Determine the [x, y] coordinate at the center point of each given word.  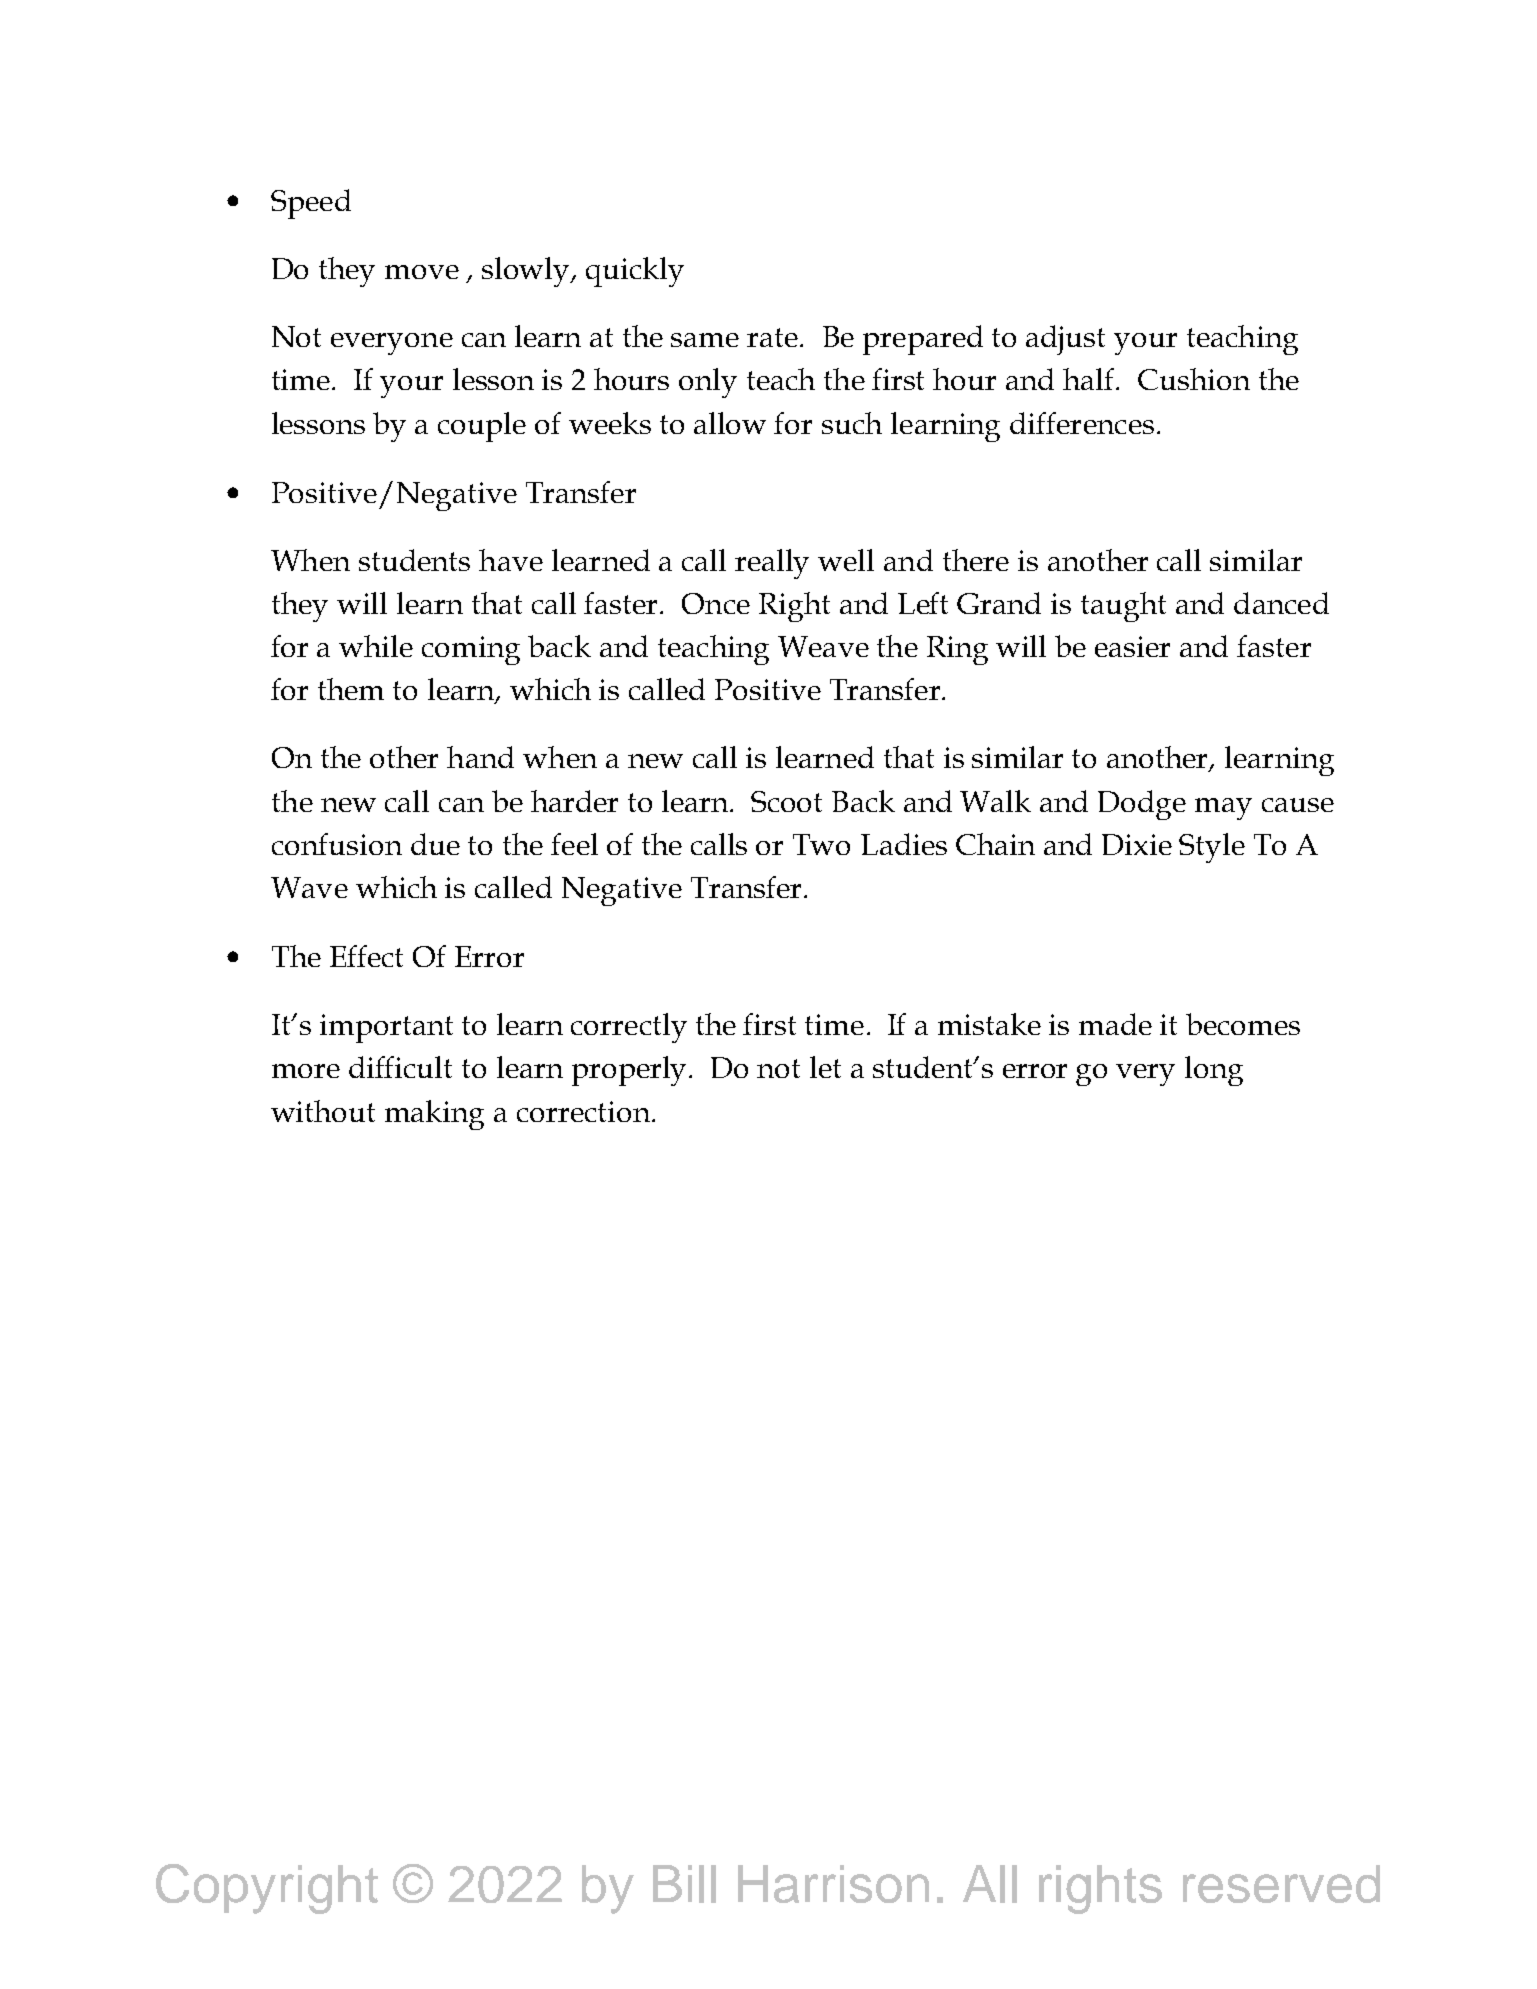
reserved [1281, 1884]
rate [774, 337]
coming [471, 650]
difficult [400, 1067]
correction [585, 1111]
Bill [684, 1884]
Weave [823, 646]
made [1115, 1024]
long [1214, 1071]
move [422, 272]
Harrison [833, 1884]
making [434, 1115]
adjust [1065, 340]
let [825, 1067]
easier [1132, 646]
